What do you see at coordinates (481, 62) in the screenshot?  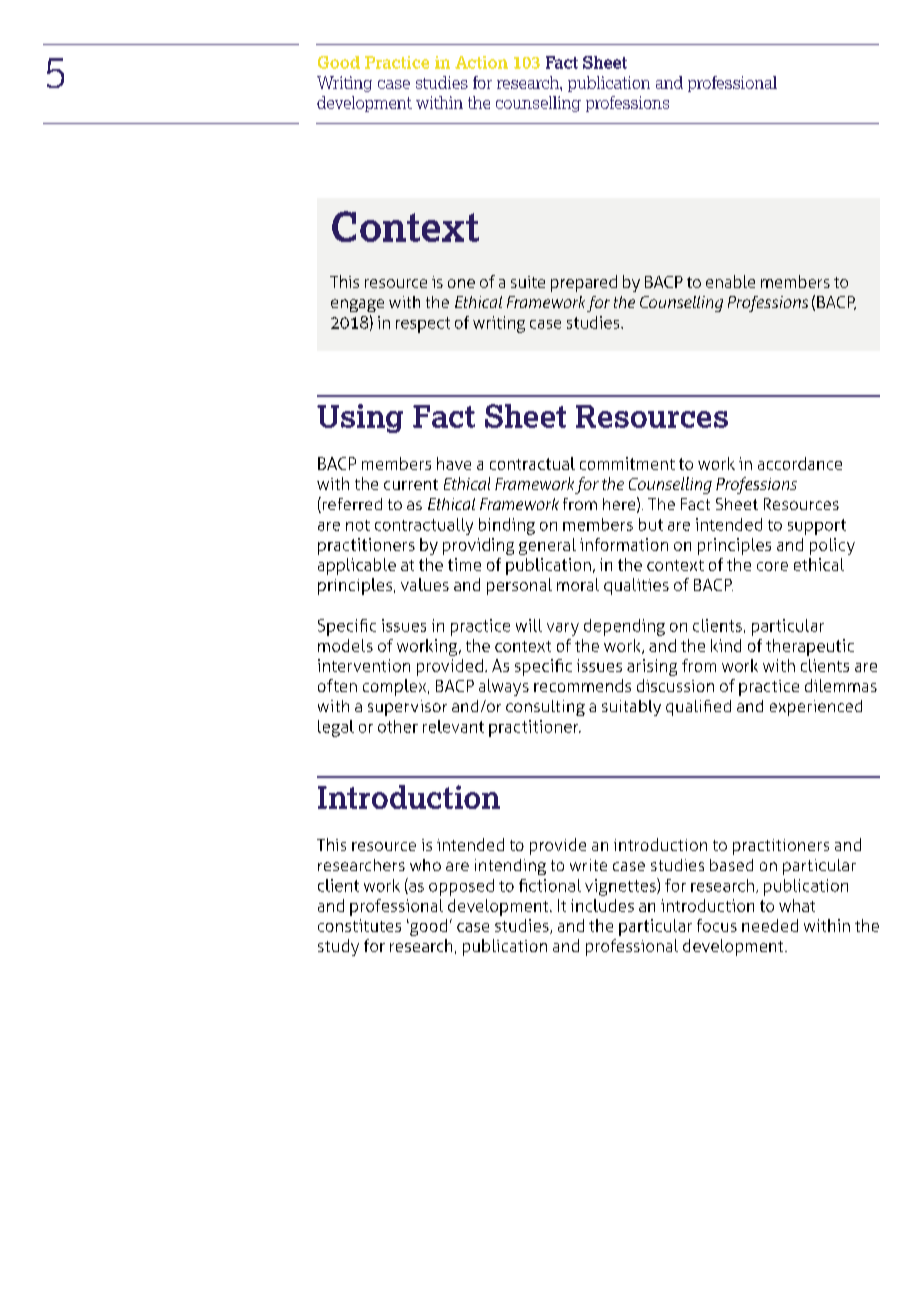 I see `Action` at bounding box center [481, 62].
